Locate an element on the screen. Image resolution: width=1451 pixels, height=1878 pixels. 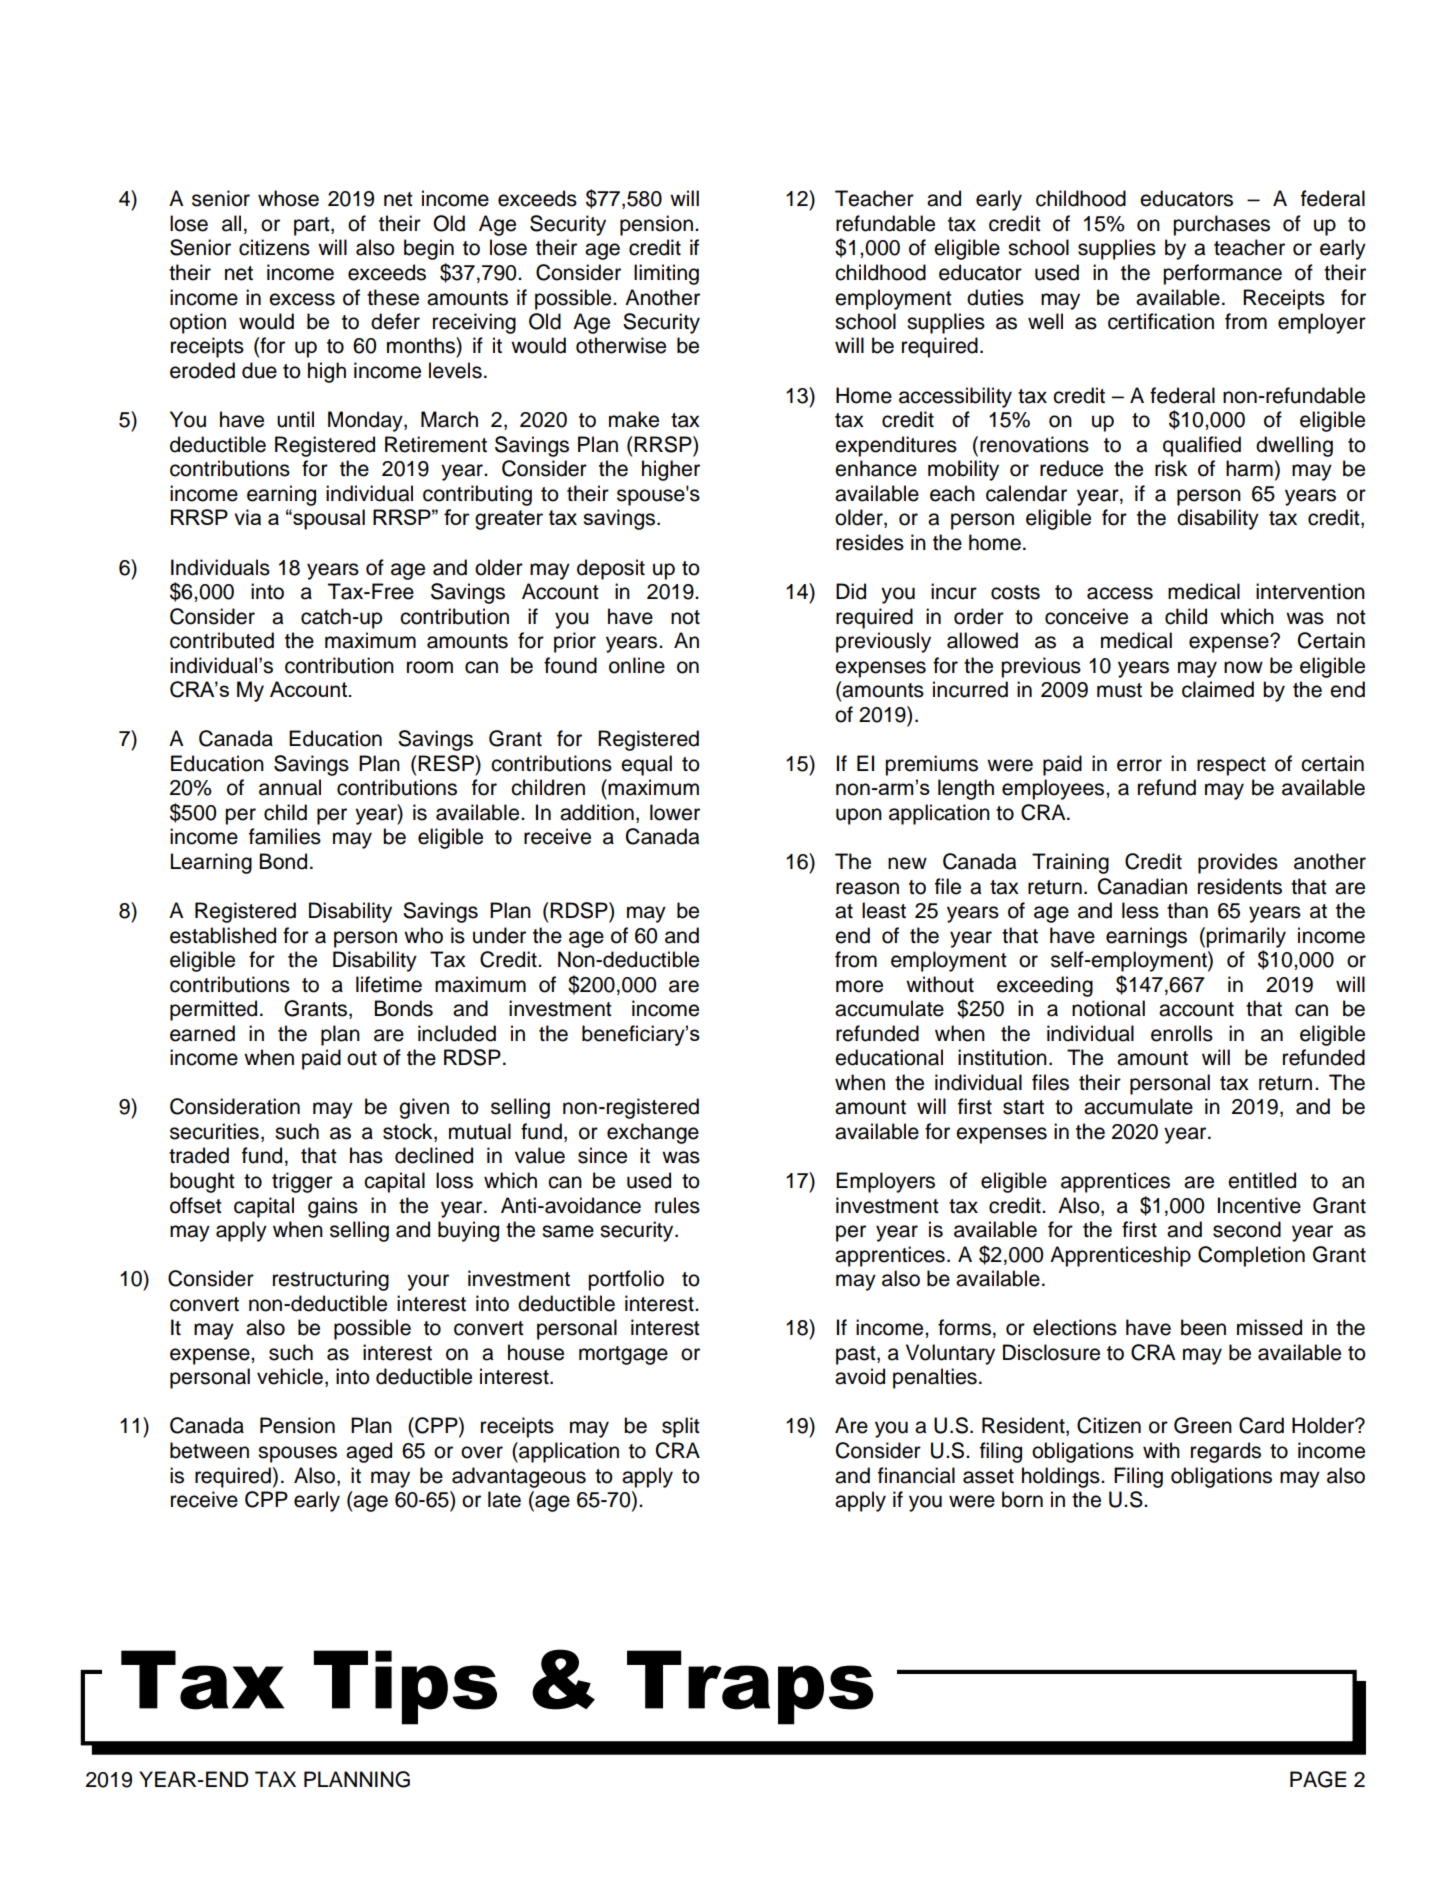
lower is located at coordinates (675, 812).
